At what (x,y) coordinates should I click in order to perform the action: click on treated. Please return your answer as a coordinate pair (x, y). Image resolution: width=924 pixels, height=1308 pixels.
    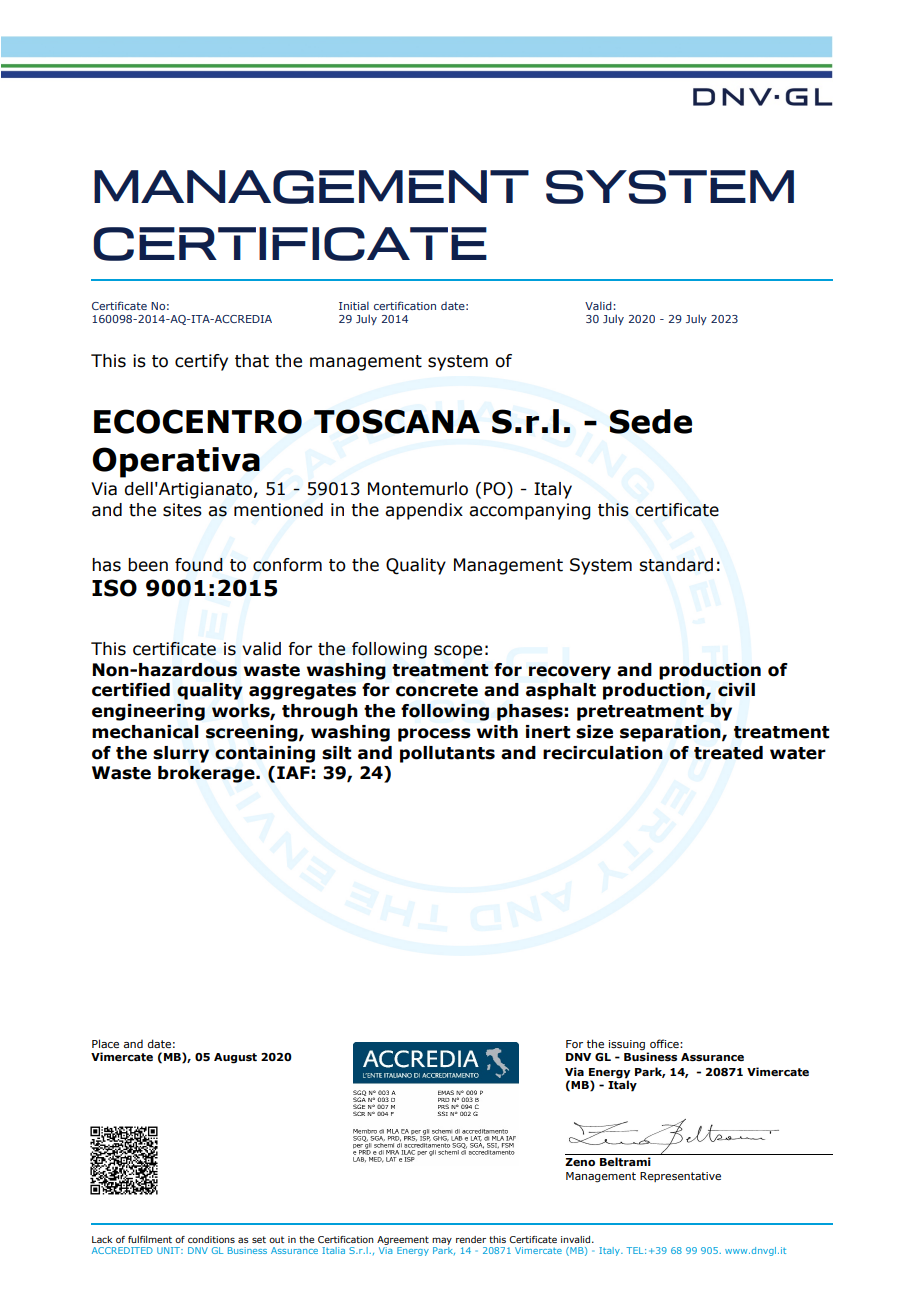
    Looking at the image, I should click on (728, 753).
